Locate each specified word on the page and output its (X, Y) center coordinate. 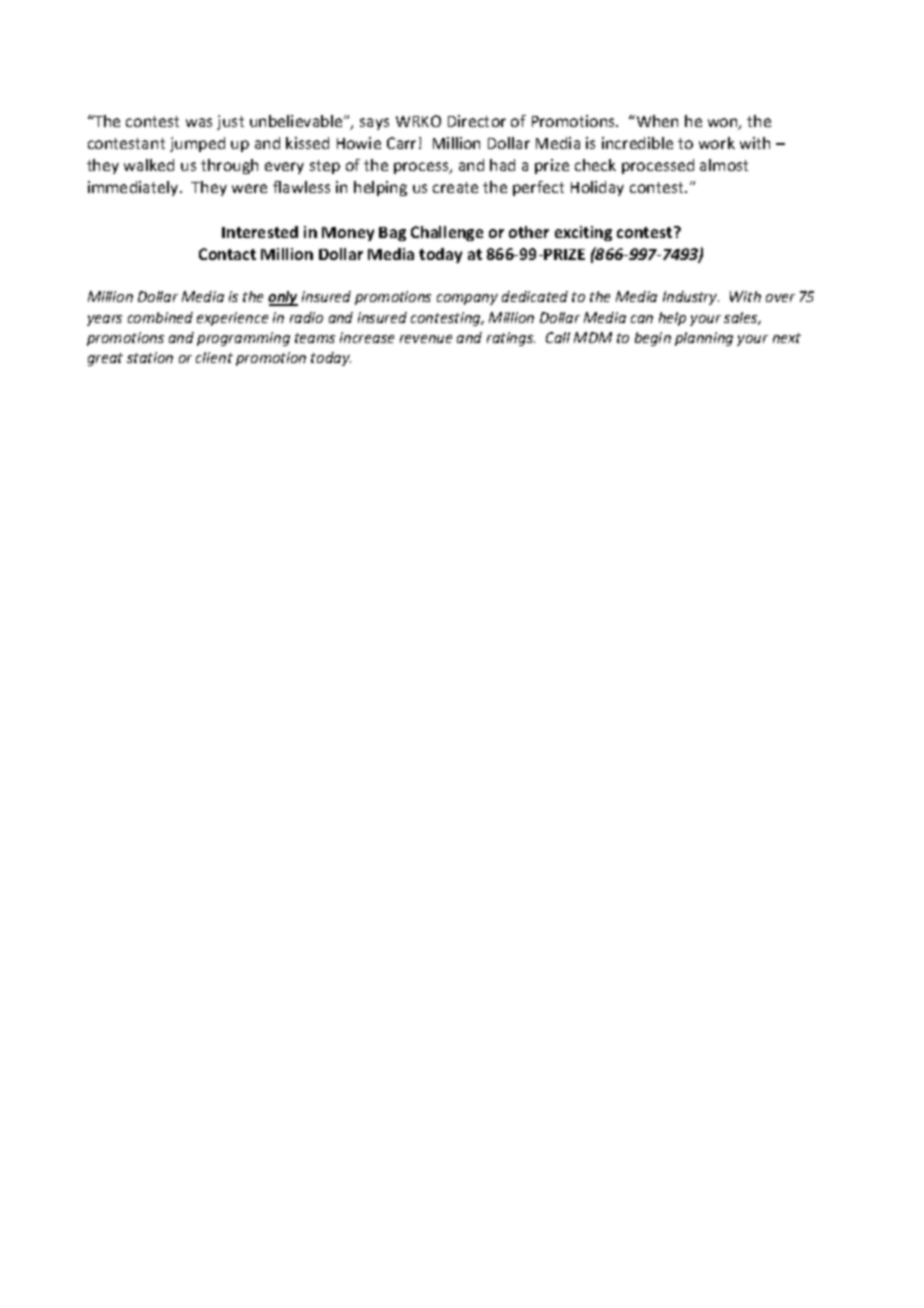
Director (477, 121)
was (199, 122)
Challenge (447, 233)
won (724, 124)
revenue (426, 339)
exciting (583, 233)
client (214, 357)
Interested (260, 232)
